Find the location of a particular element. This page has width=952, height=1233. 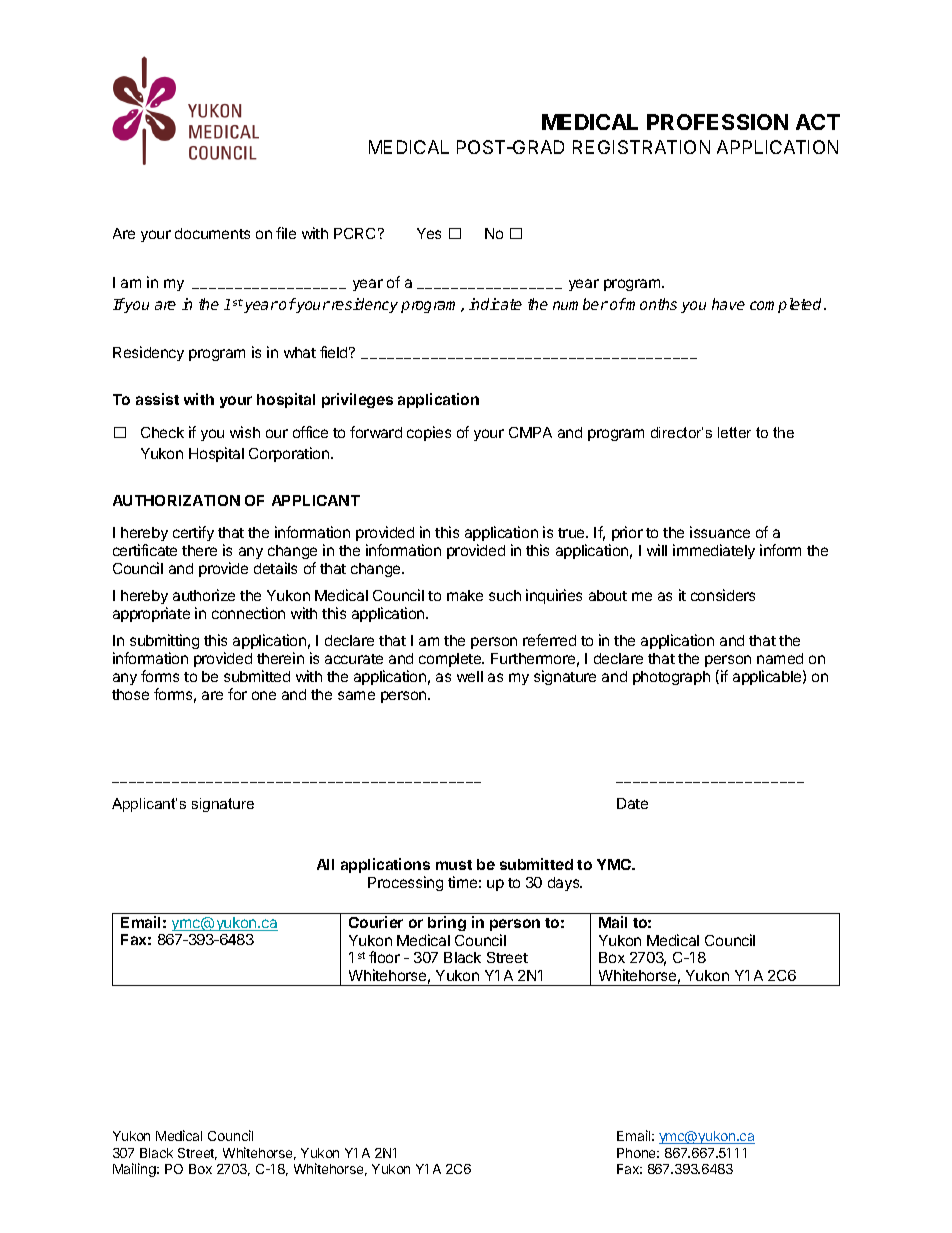

well is located at coordinates (470, 676).
